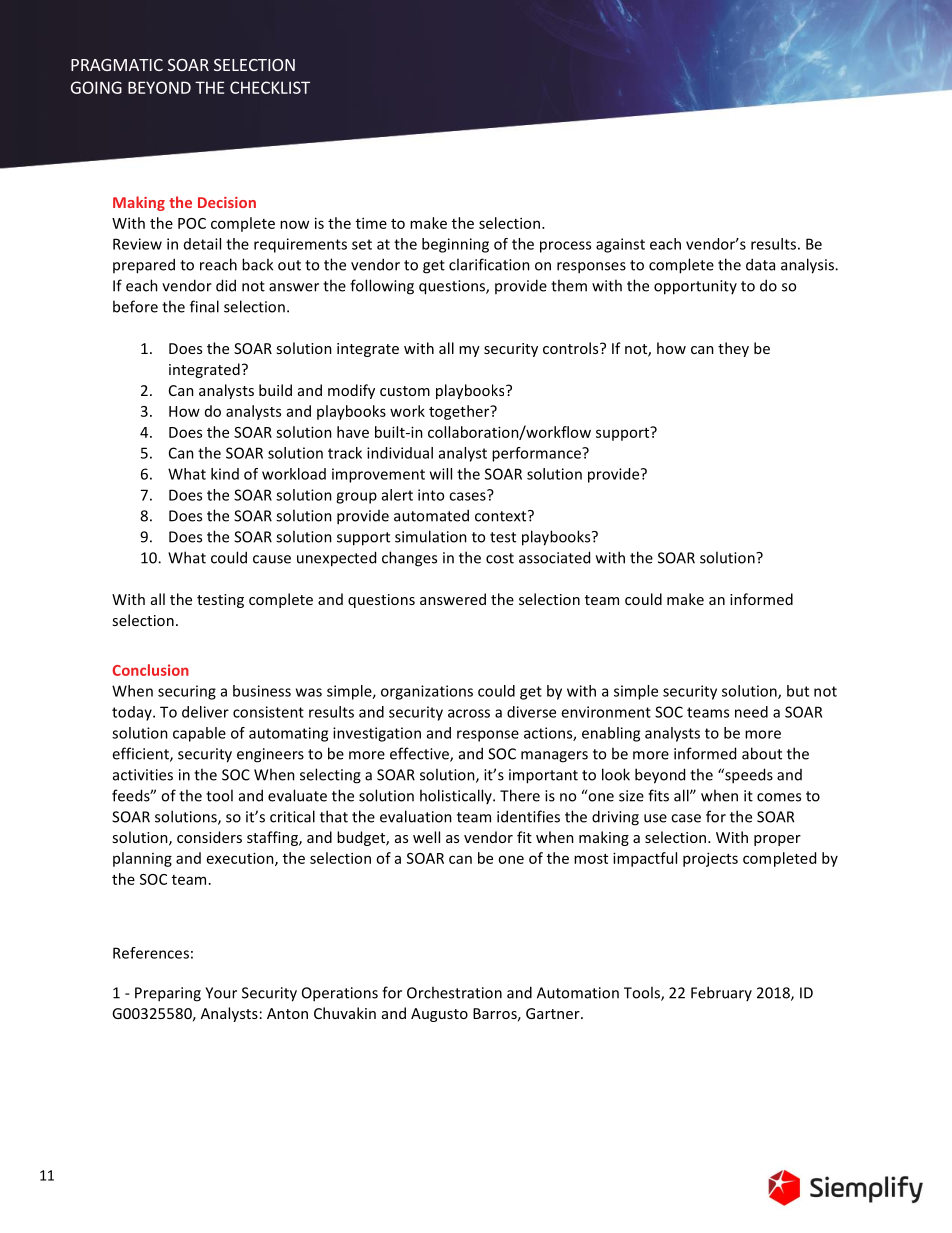  What do you see at coordinates (721, 993) in the screenshot?
I see `February` at bounding box center [721, 993].
